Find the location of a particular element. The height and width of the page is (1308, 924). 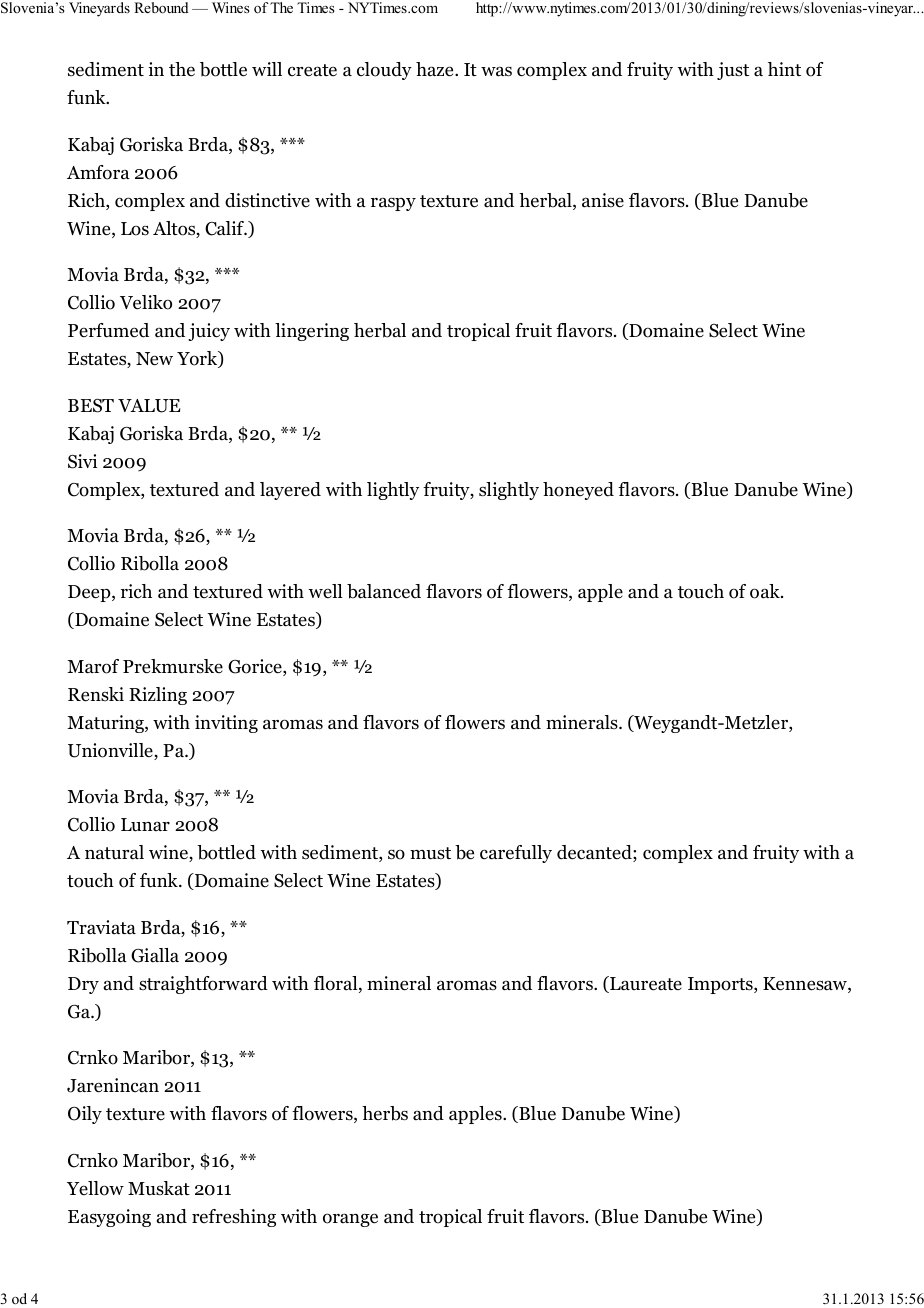

Rebound is located at coordinates (161, 7).
